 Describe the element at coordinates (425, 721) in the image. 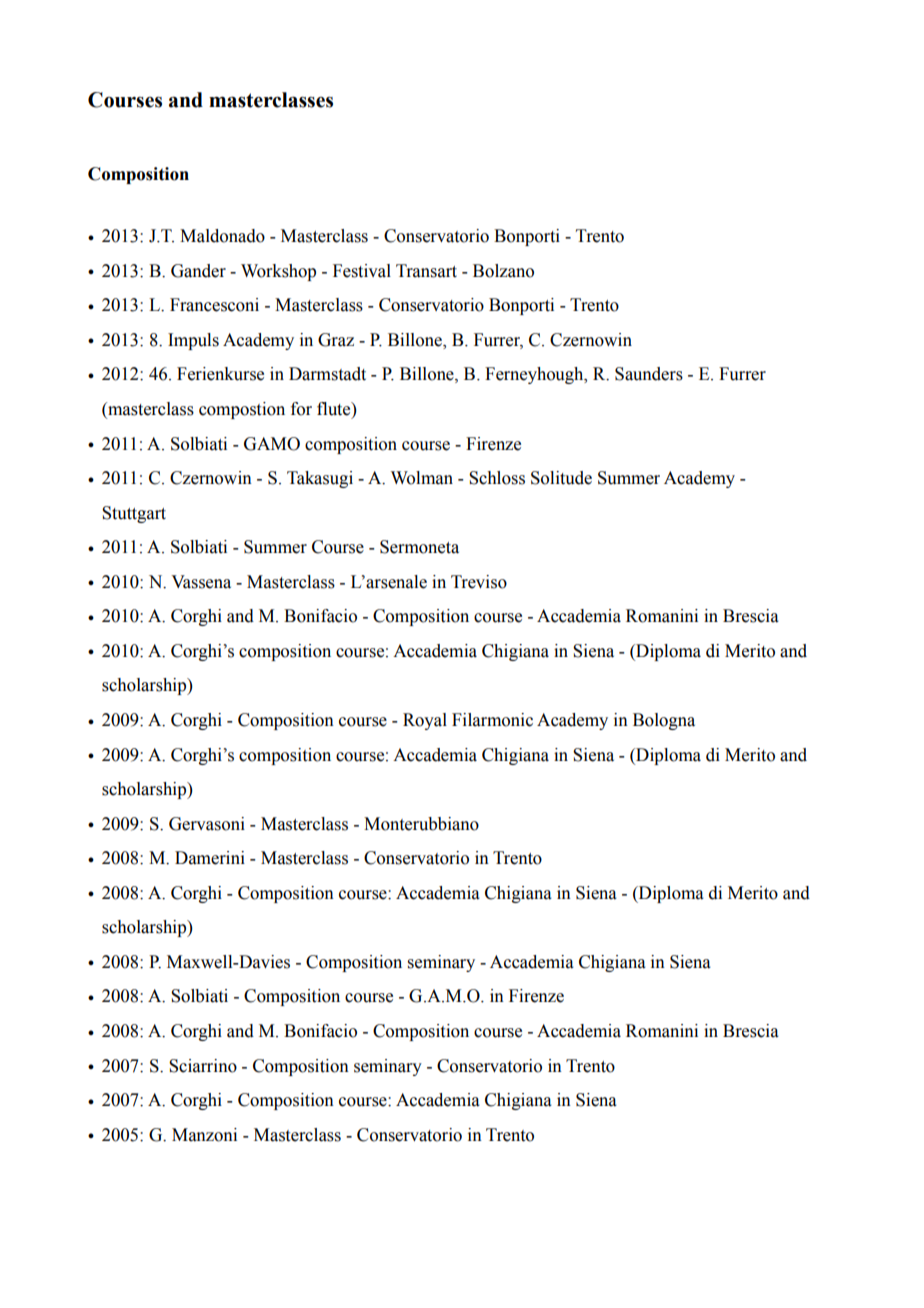

I see `Royal` at that location.
